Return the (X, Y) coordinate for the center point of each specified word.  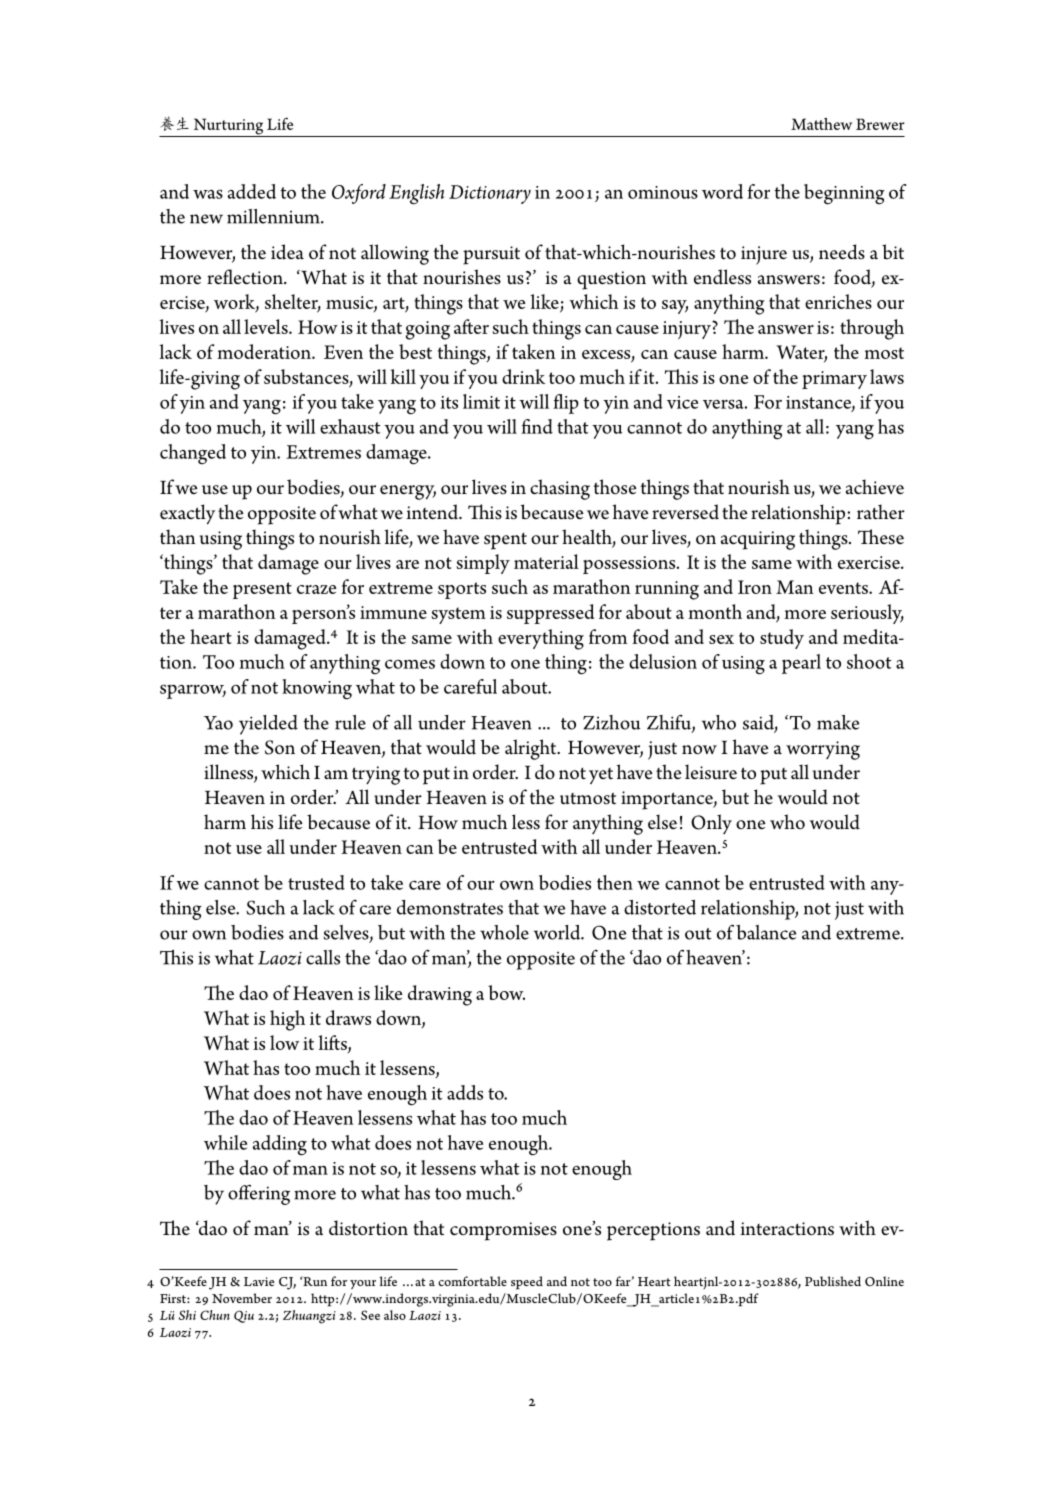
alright (532, 749)
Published (833, 1281)
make (838, 722)
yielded (268, 725)
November (242, 1298)
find (537, 426)
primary (834, 380)
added (252, 191)
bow (506, 992)
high (287, 1020)
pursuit (491, 255)
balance (766, 932)
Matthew (821, 124)
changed (193, 454)
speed (527, 1283)
